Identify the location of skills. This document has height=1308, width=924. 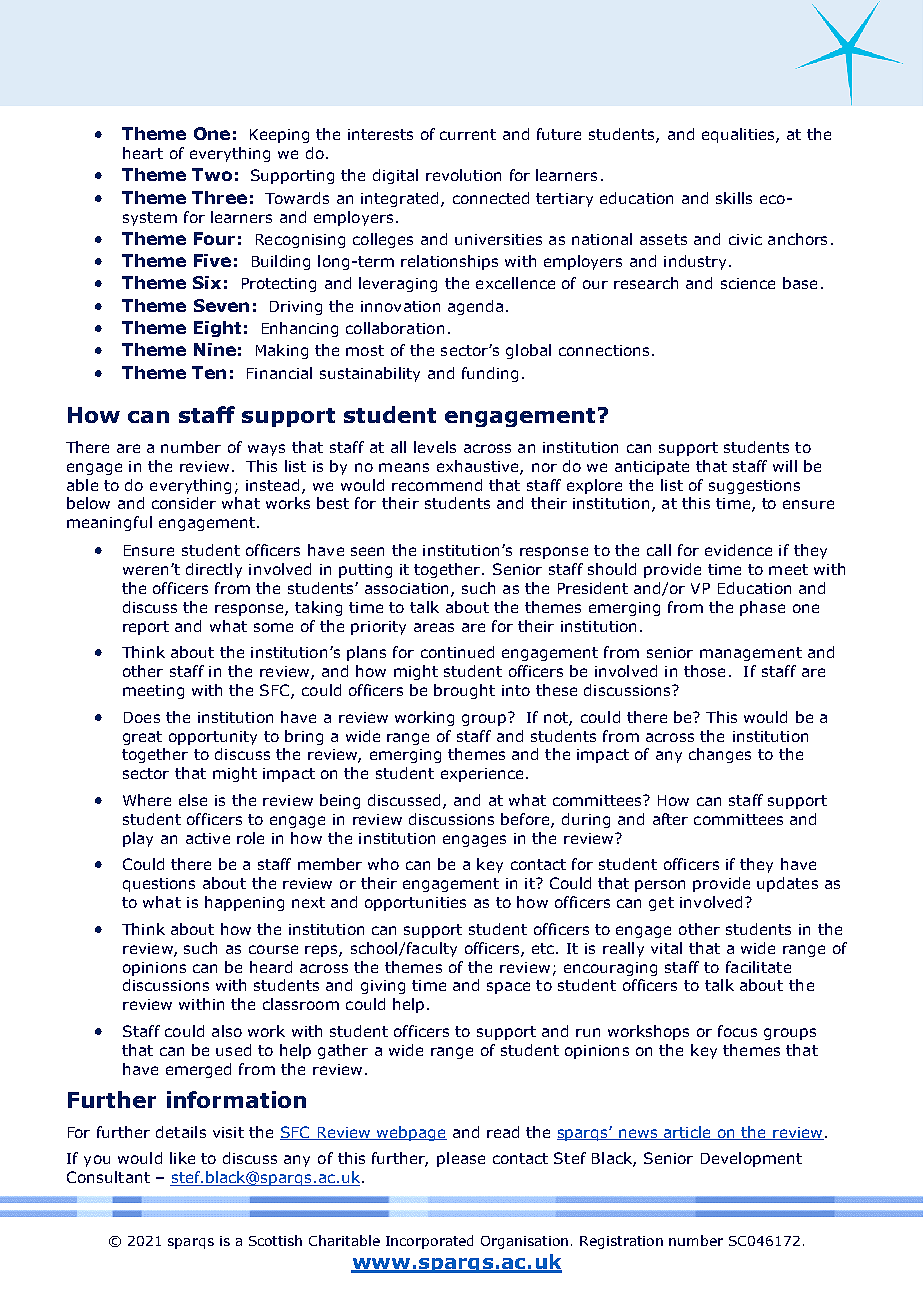
(734, 198).
